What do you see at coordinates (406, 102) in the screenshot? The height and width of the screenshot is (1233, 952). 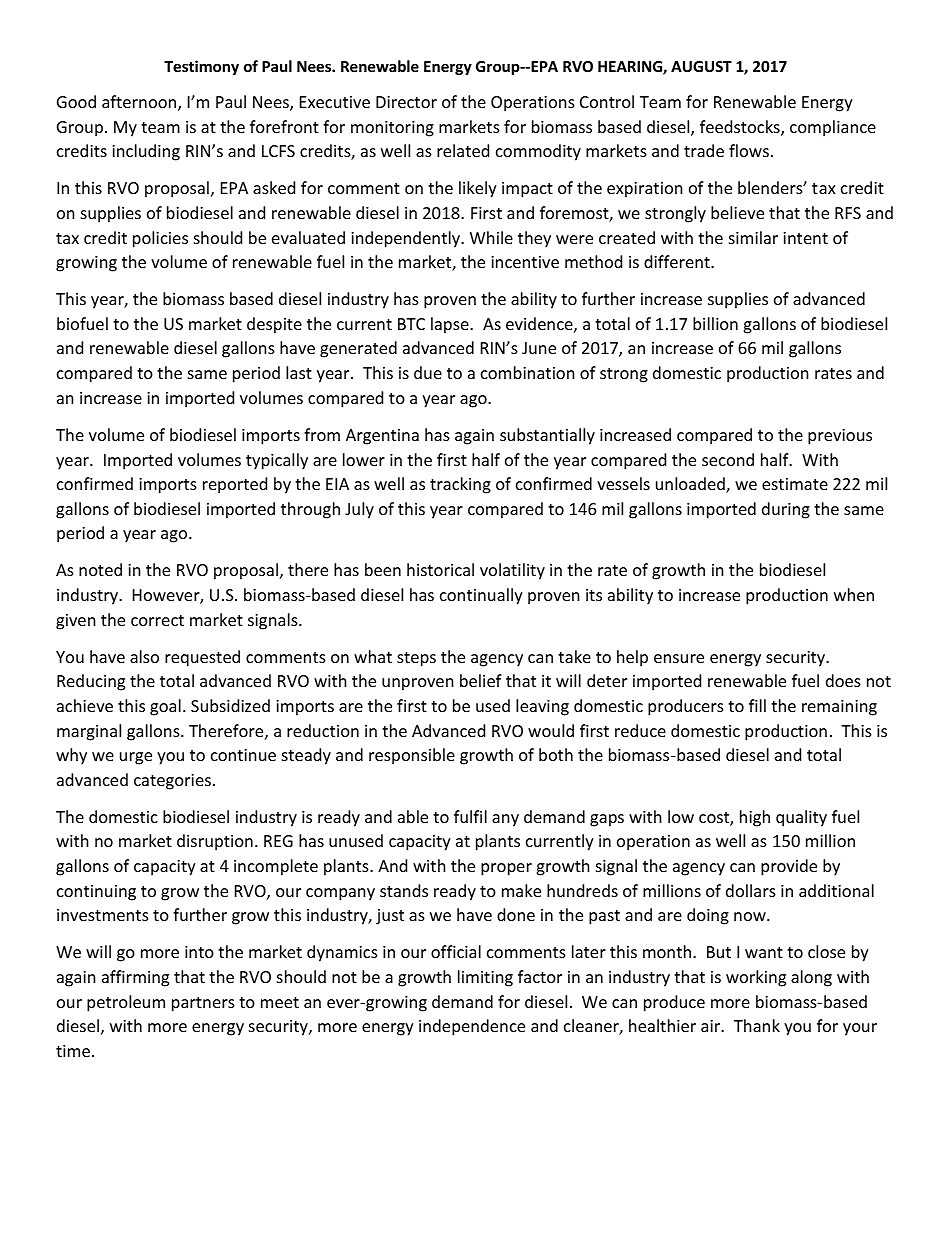 I see `Director` at bounding box center [406, 102].
